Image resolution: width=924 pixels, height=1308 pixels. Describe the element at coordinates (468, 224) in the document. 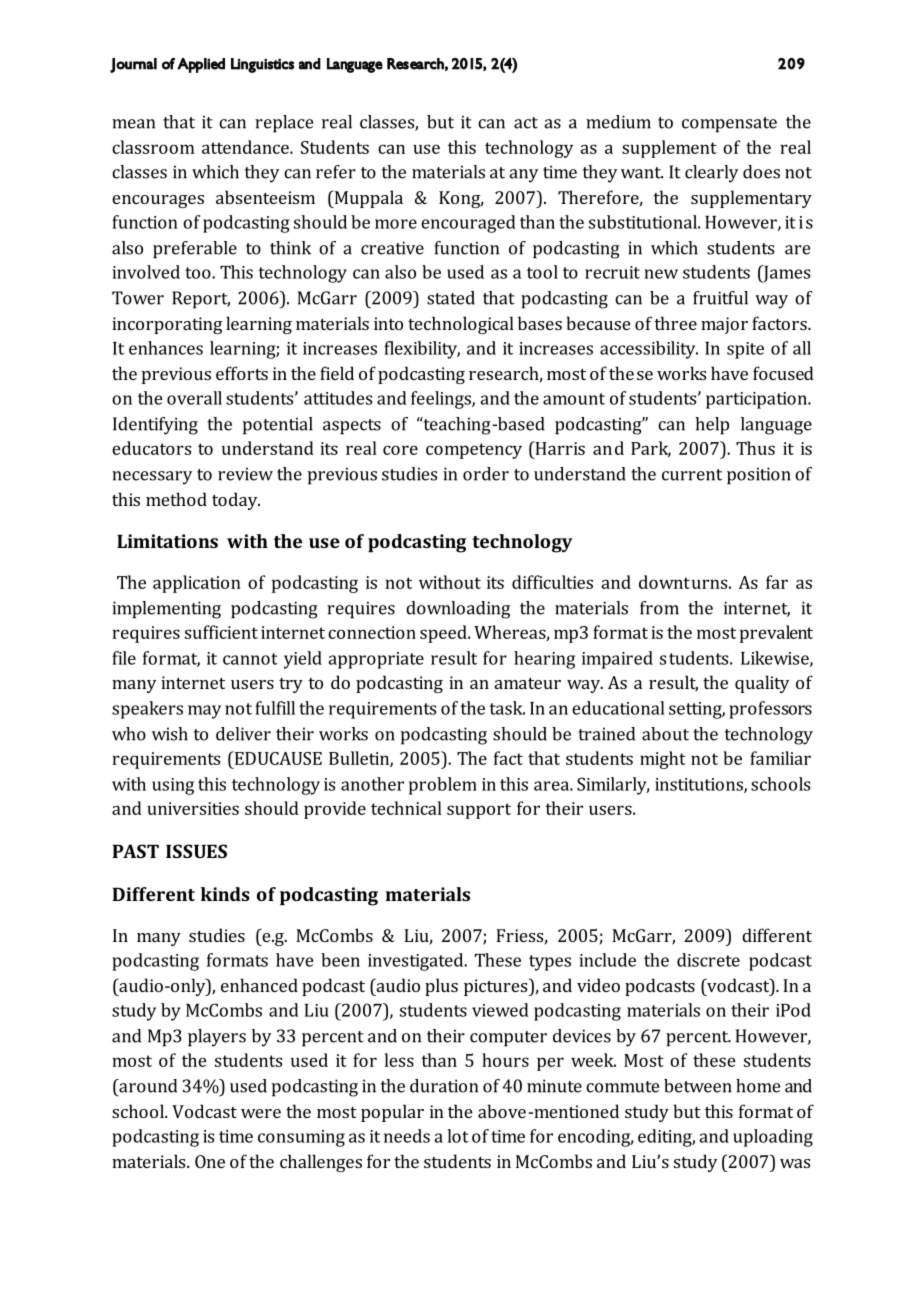

I see `encouraged` at that location.
